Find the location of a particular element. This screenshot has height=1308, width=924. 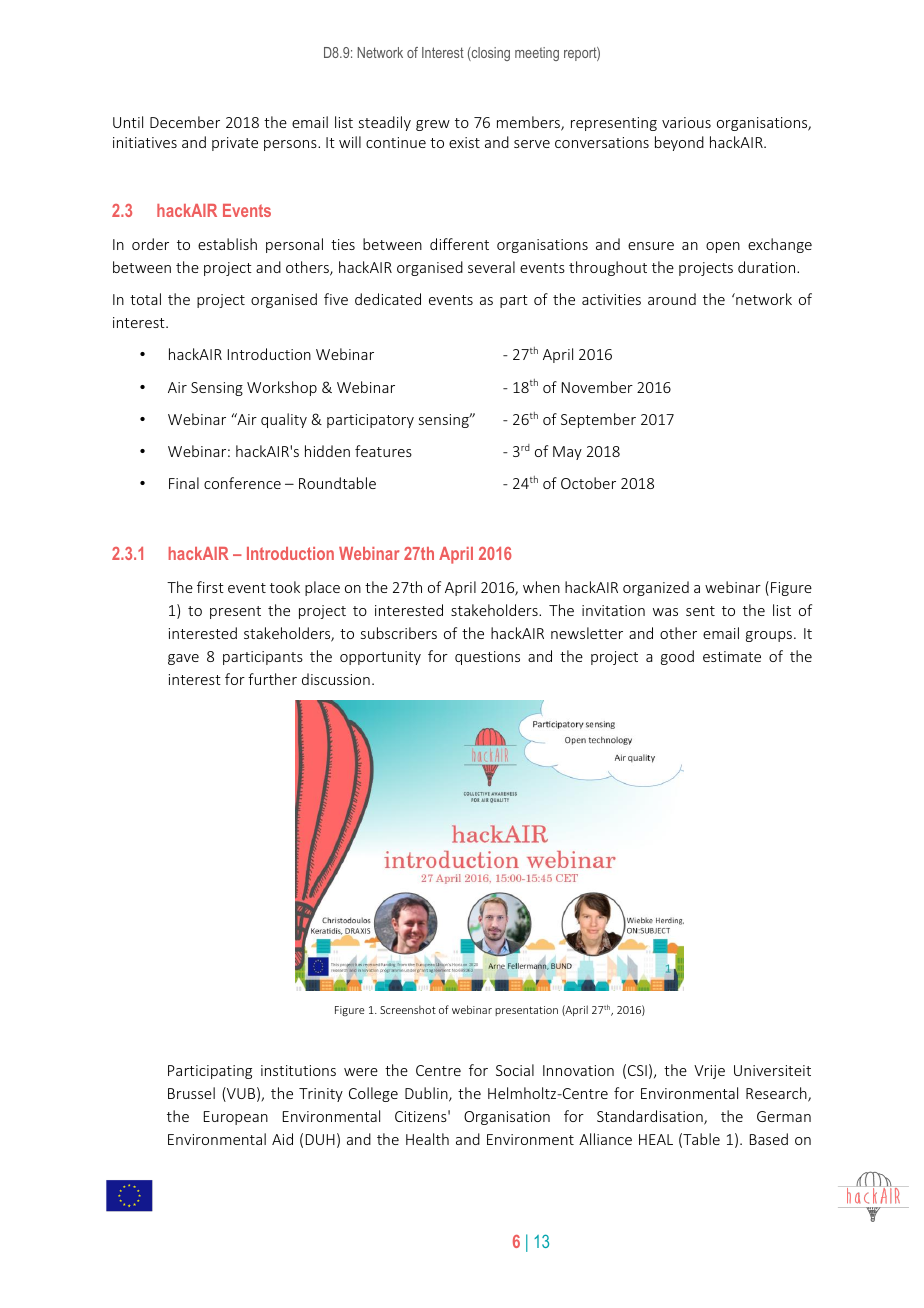

features is located at coordinates (383, 451).
